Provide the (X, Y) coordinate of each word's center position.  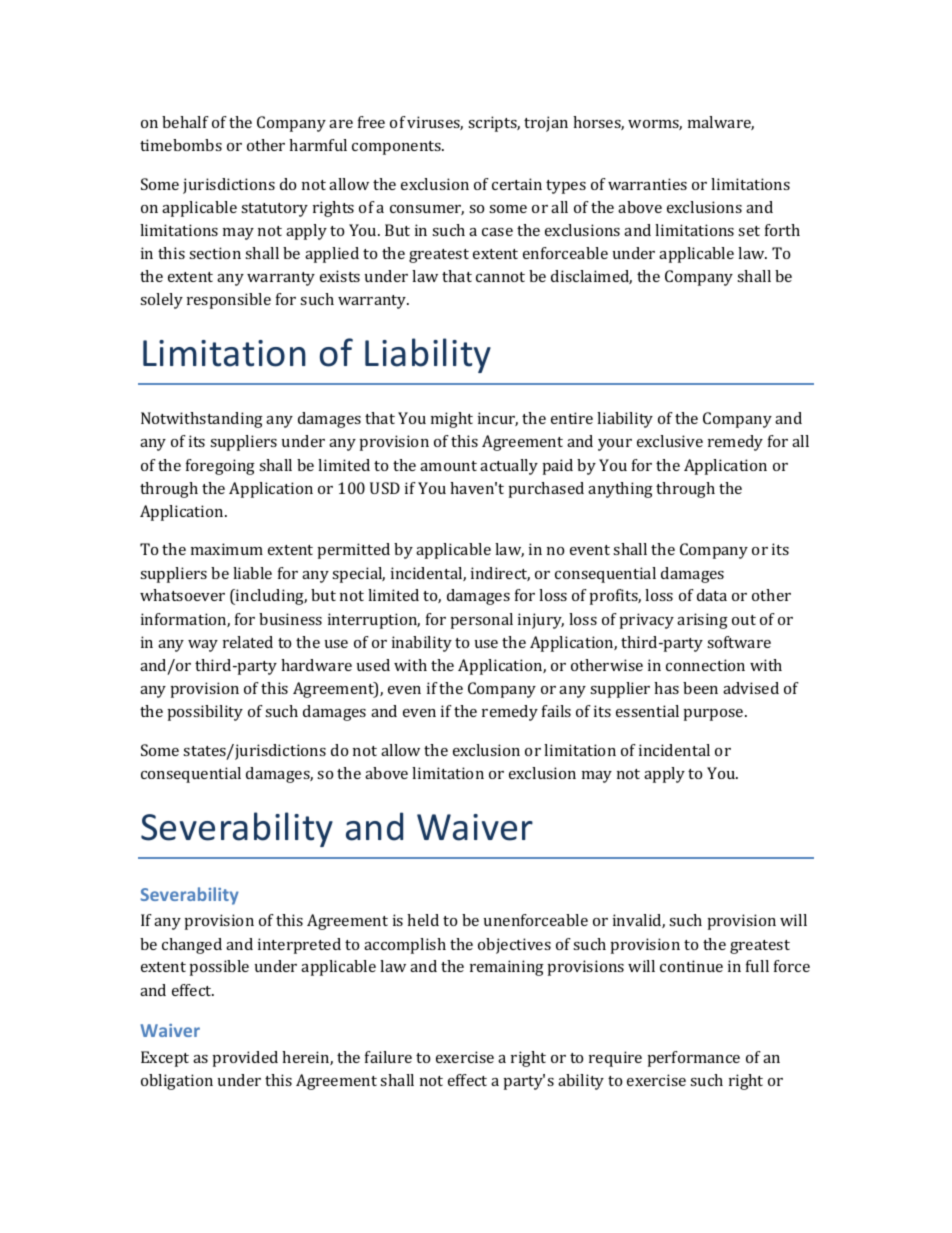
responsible (229, 301)
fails (556, 711)
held (423, 920)
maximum (227, 549)
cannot (500, 277)
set (749, 231)
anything (620, 490)
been (700, 688)
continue (691, 966)
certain (517, 184)
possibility (205, 713)
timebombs (181, 145)
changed (192, 946)
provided (245, 1059)
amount (448, 466)
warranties (647, 184)
